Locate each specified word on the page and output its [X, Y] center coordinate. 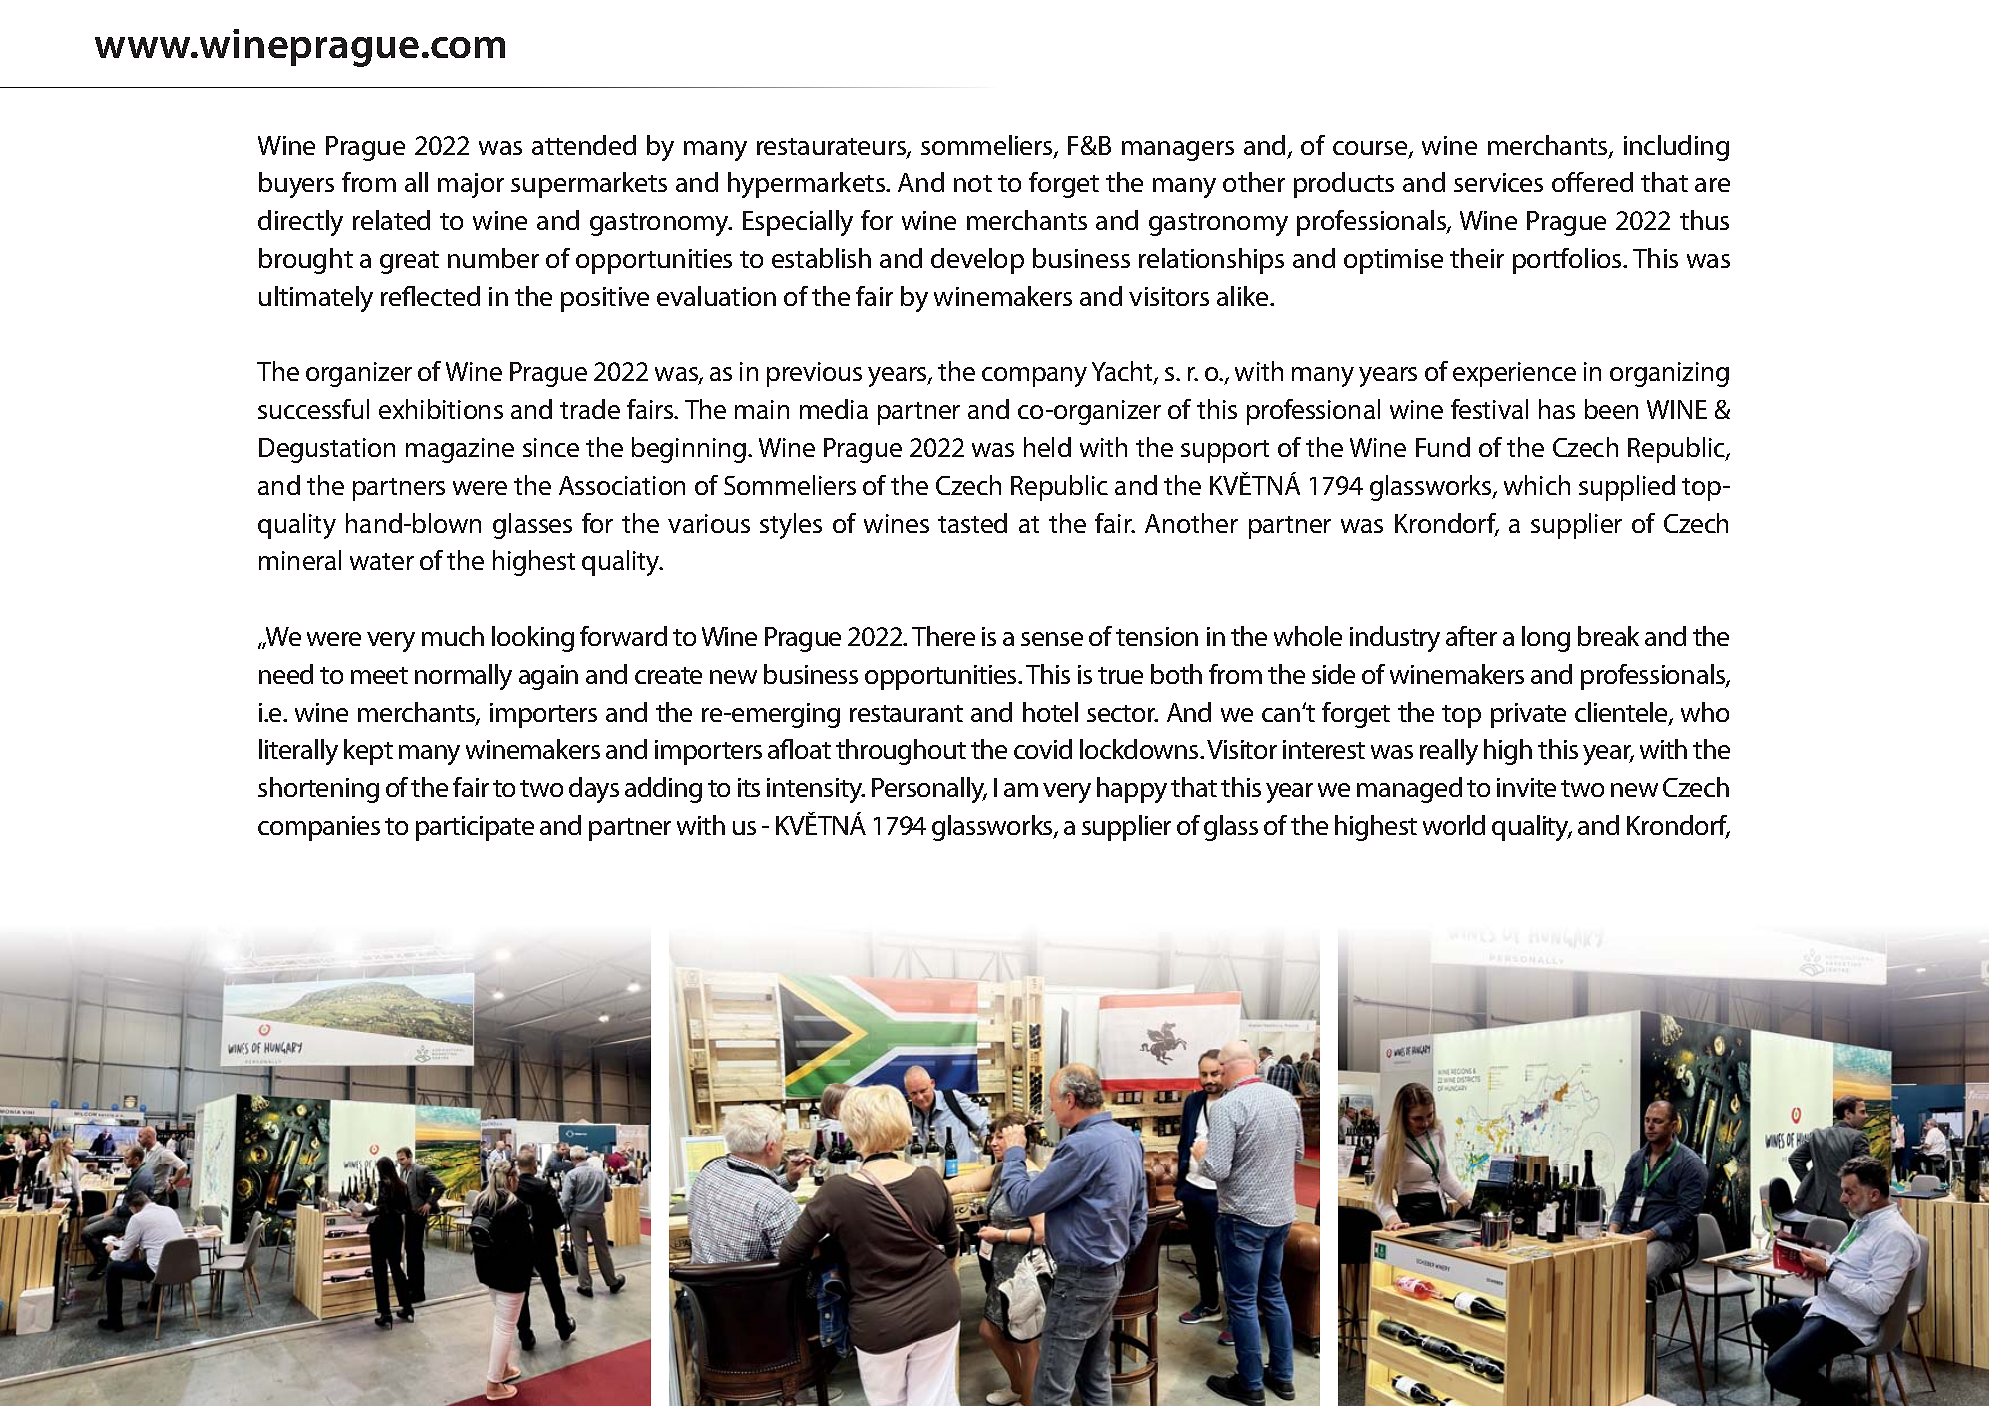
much [453, 636]
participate [475, 828]
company [1034, 377]
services [1498, 182]
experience [1514, 374]
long [1546, 639]
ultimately [316, 299]
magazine [460, 450]
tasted [972, 523]
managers [1178, 151]
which [1537, 485]
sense [1052, 639]
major [471, 185]
